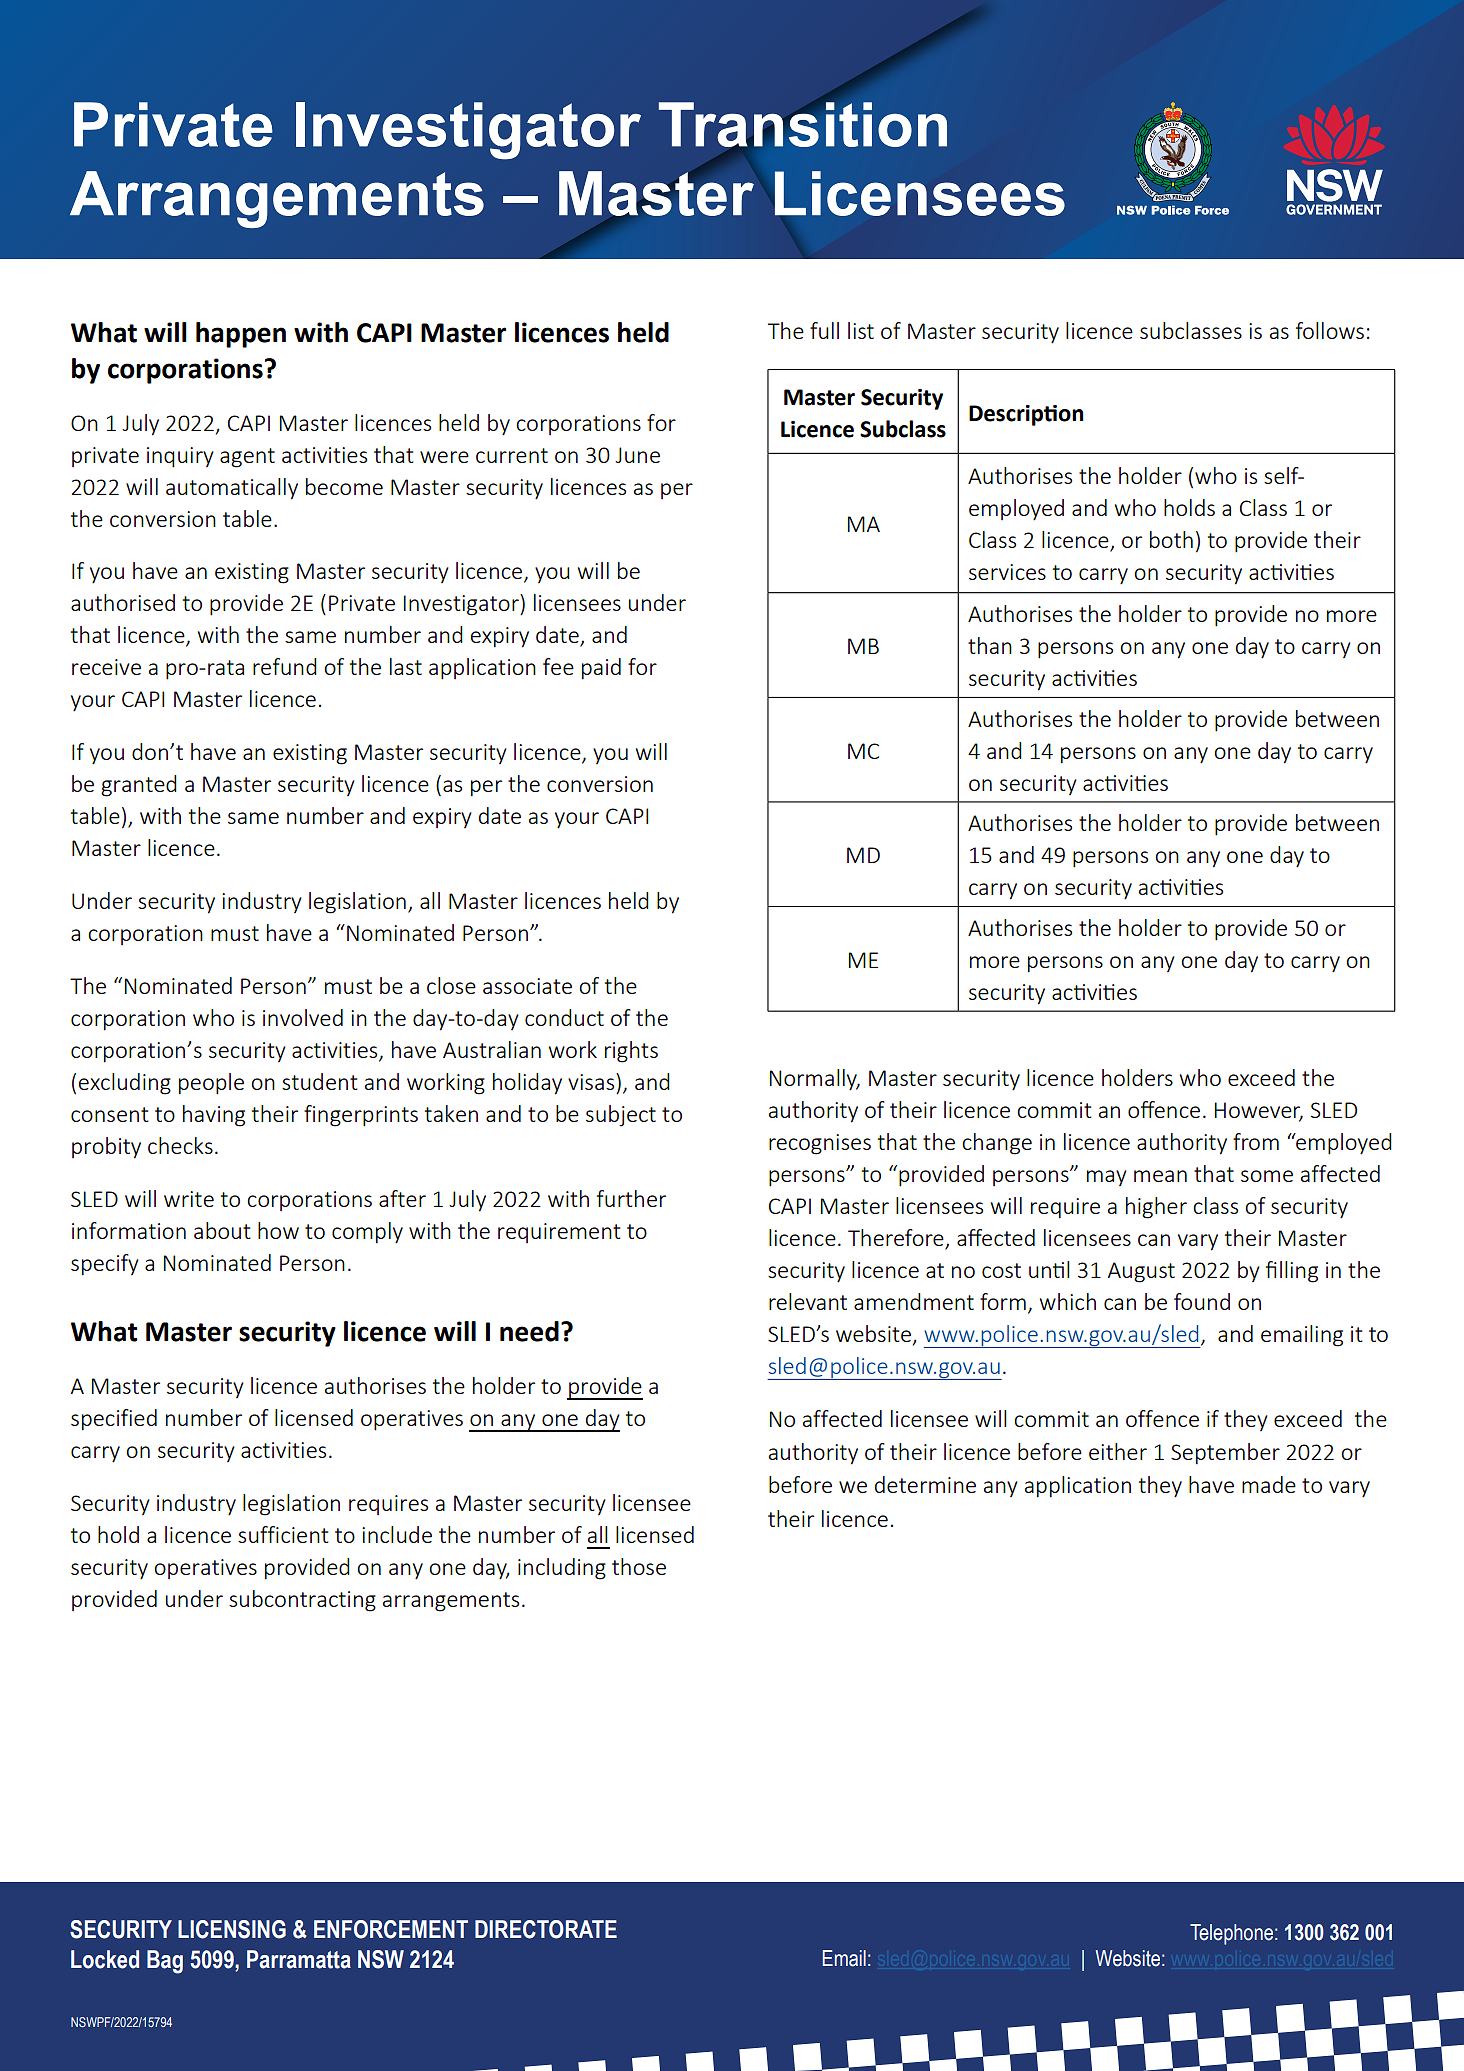 The height and width of the screenshot is (2071, 1464). What do you see at coordinates (1269, 1484) in the screenshot?
I see `made` at bounding box center [1269, 1484].
